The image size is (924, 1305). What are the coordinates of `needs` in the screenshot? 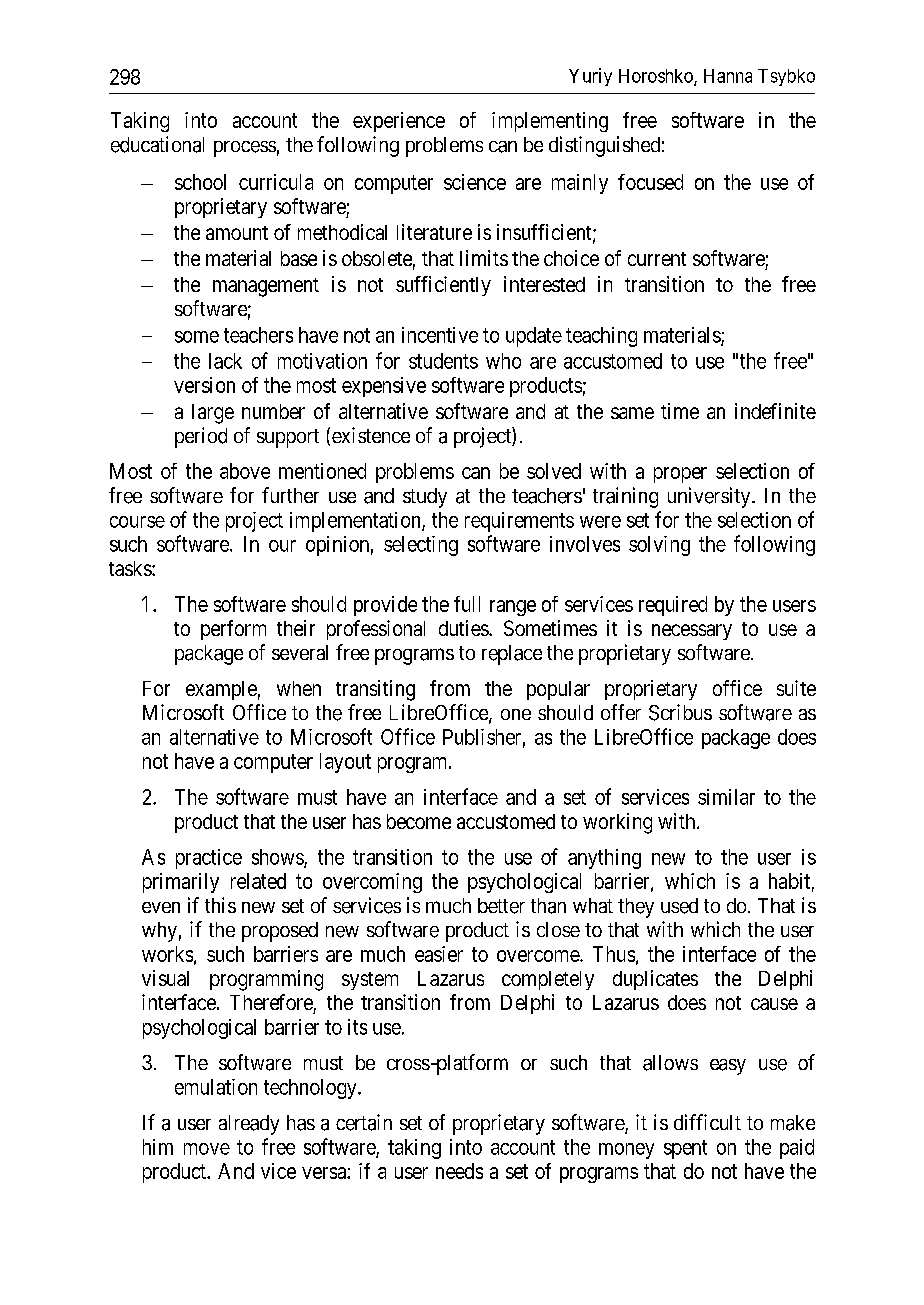 It's located at (459, 1171).
